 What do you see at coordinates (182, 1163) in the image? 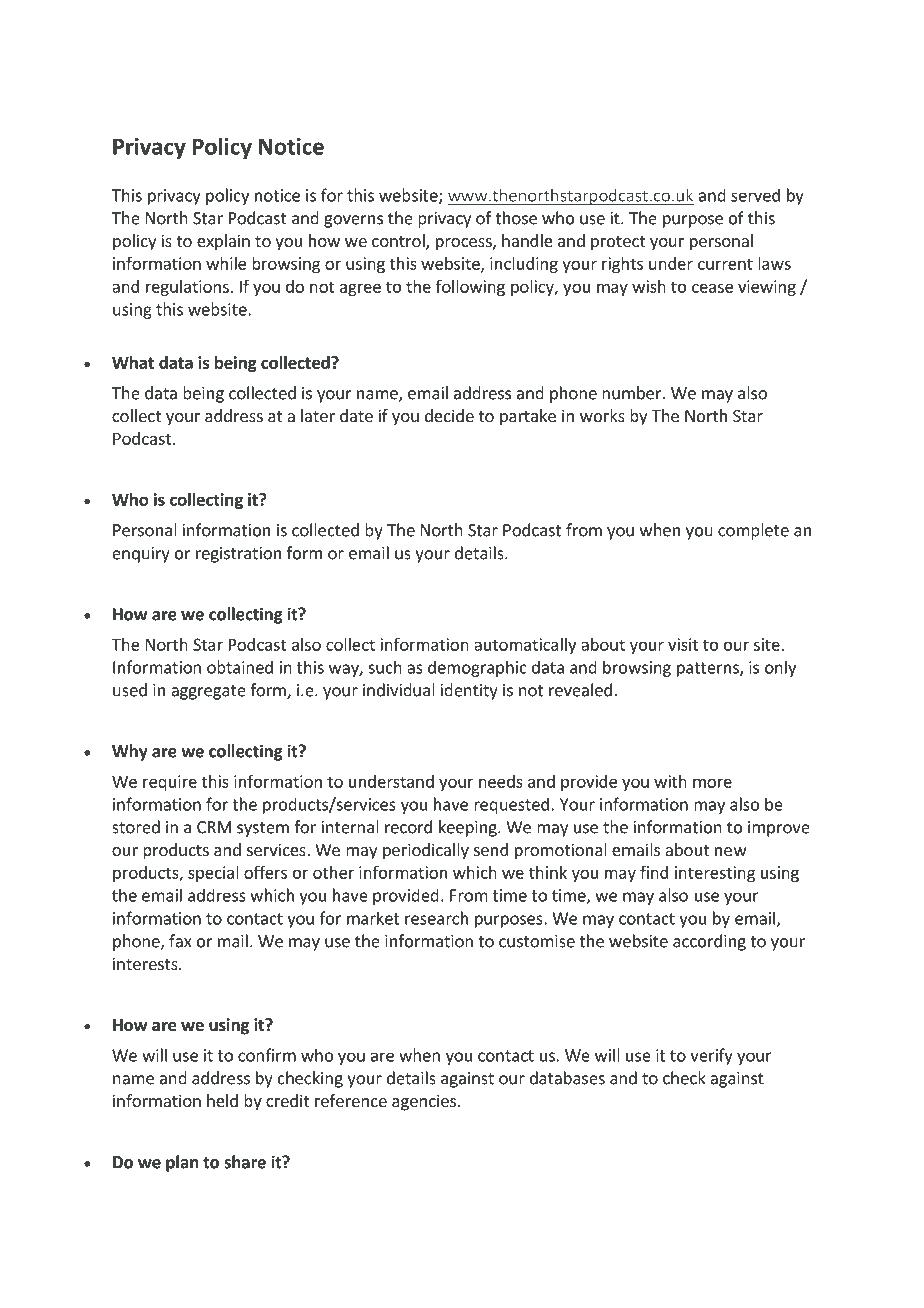
I see `plan` at bounding box center [182, 1163].
